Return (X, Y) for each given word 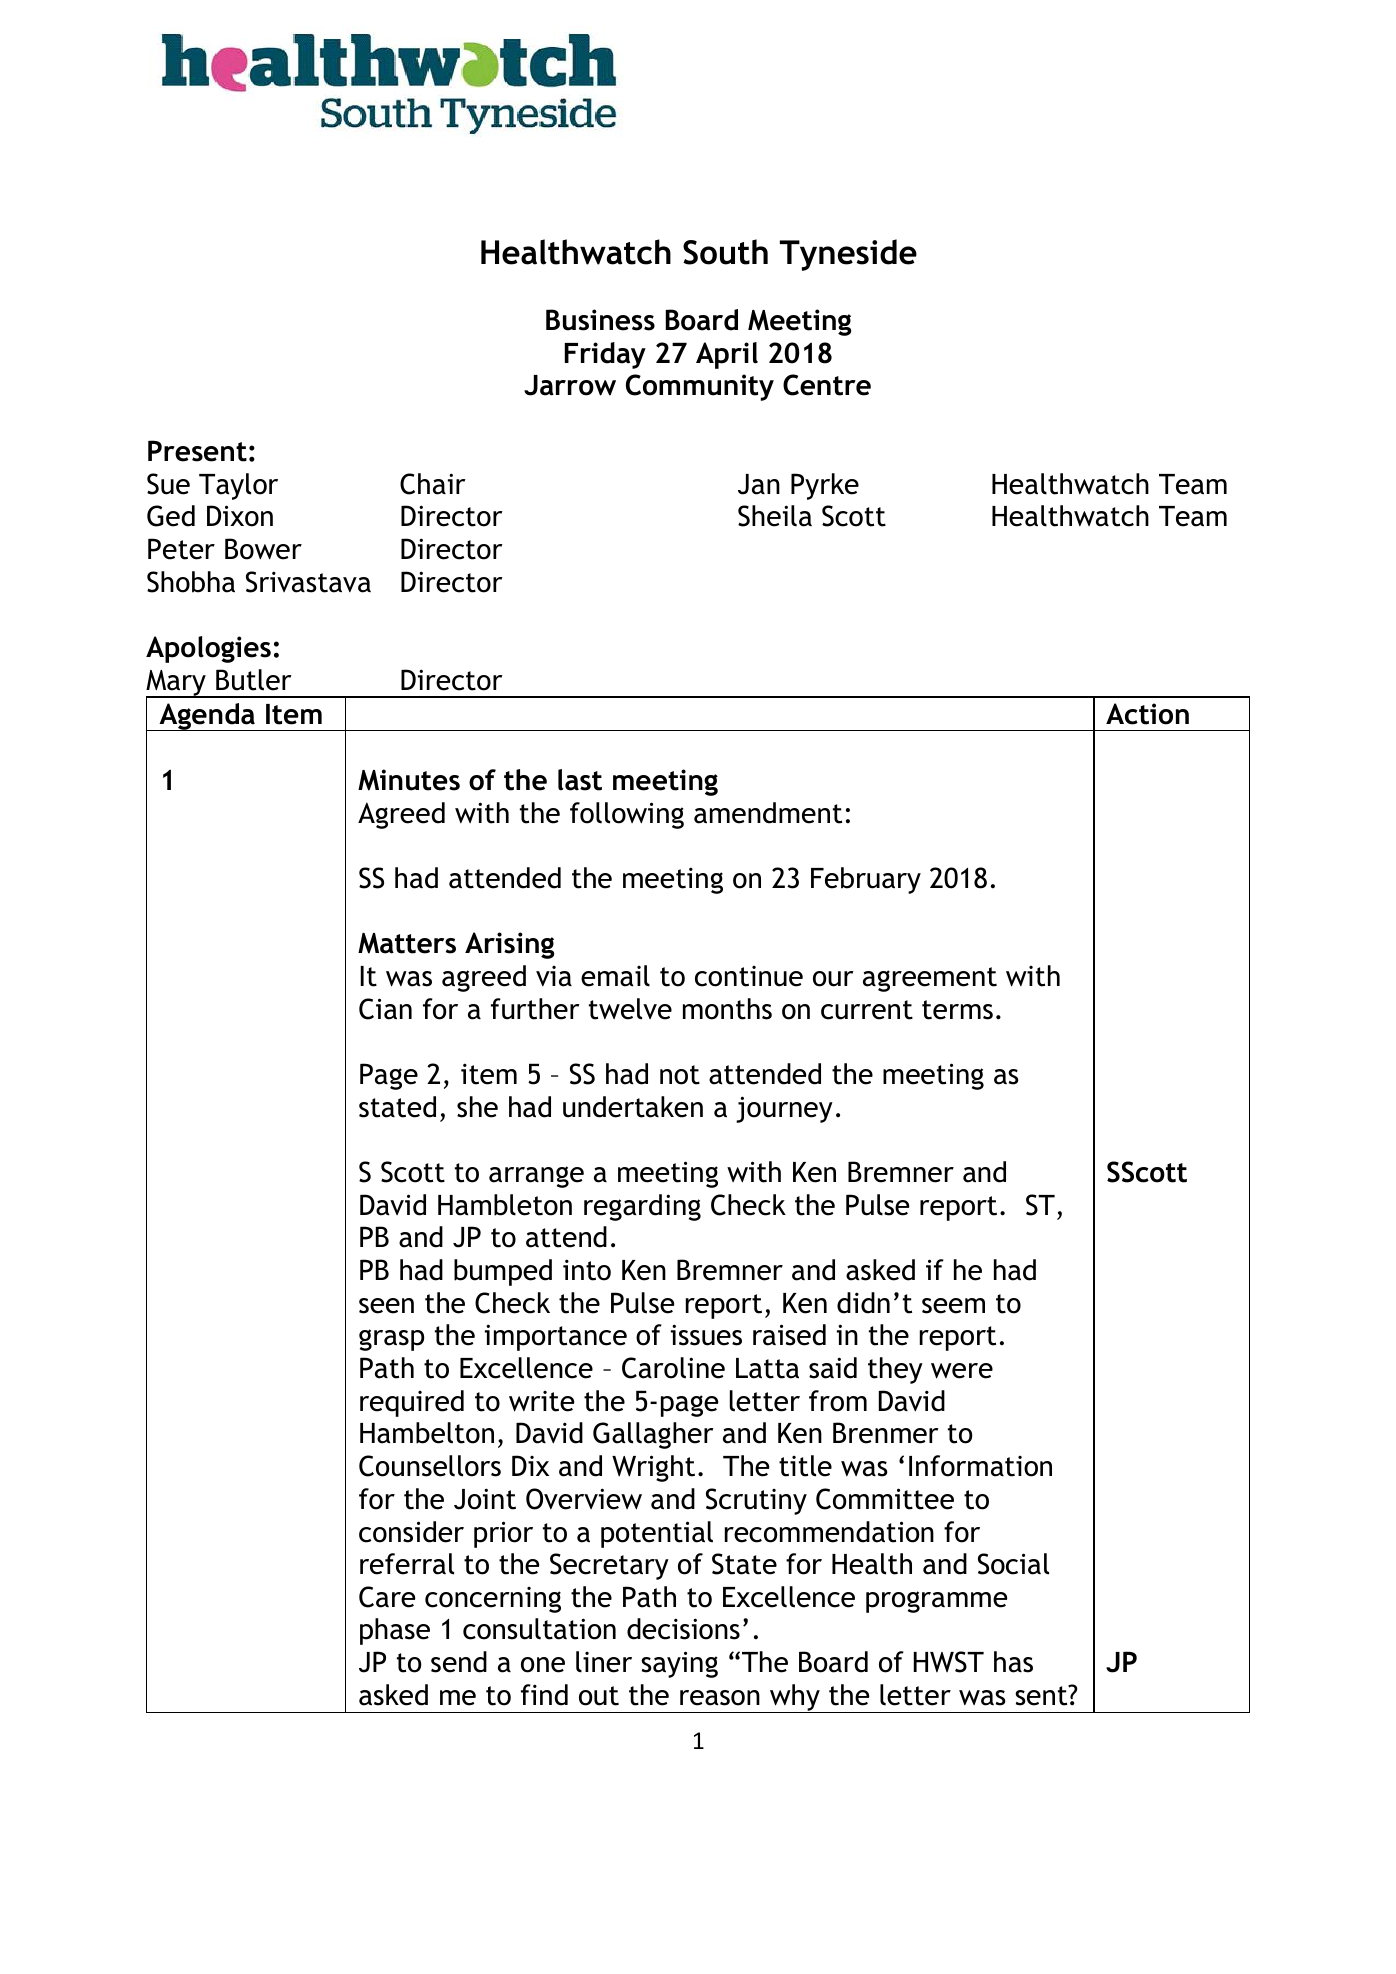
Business (600, 320)
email (615, 976)
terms (957, 1010)
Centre (827, 385)
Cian (385, 1009)
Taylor (238, 486)
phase (395, 1631)
